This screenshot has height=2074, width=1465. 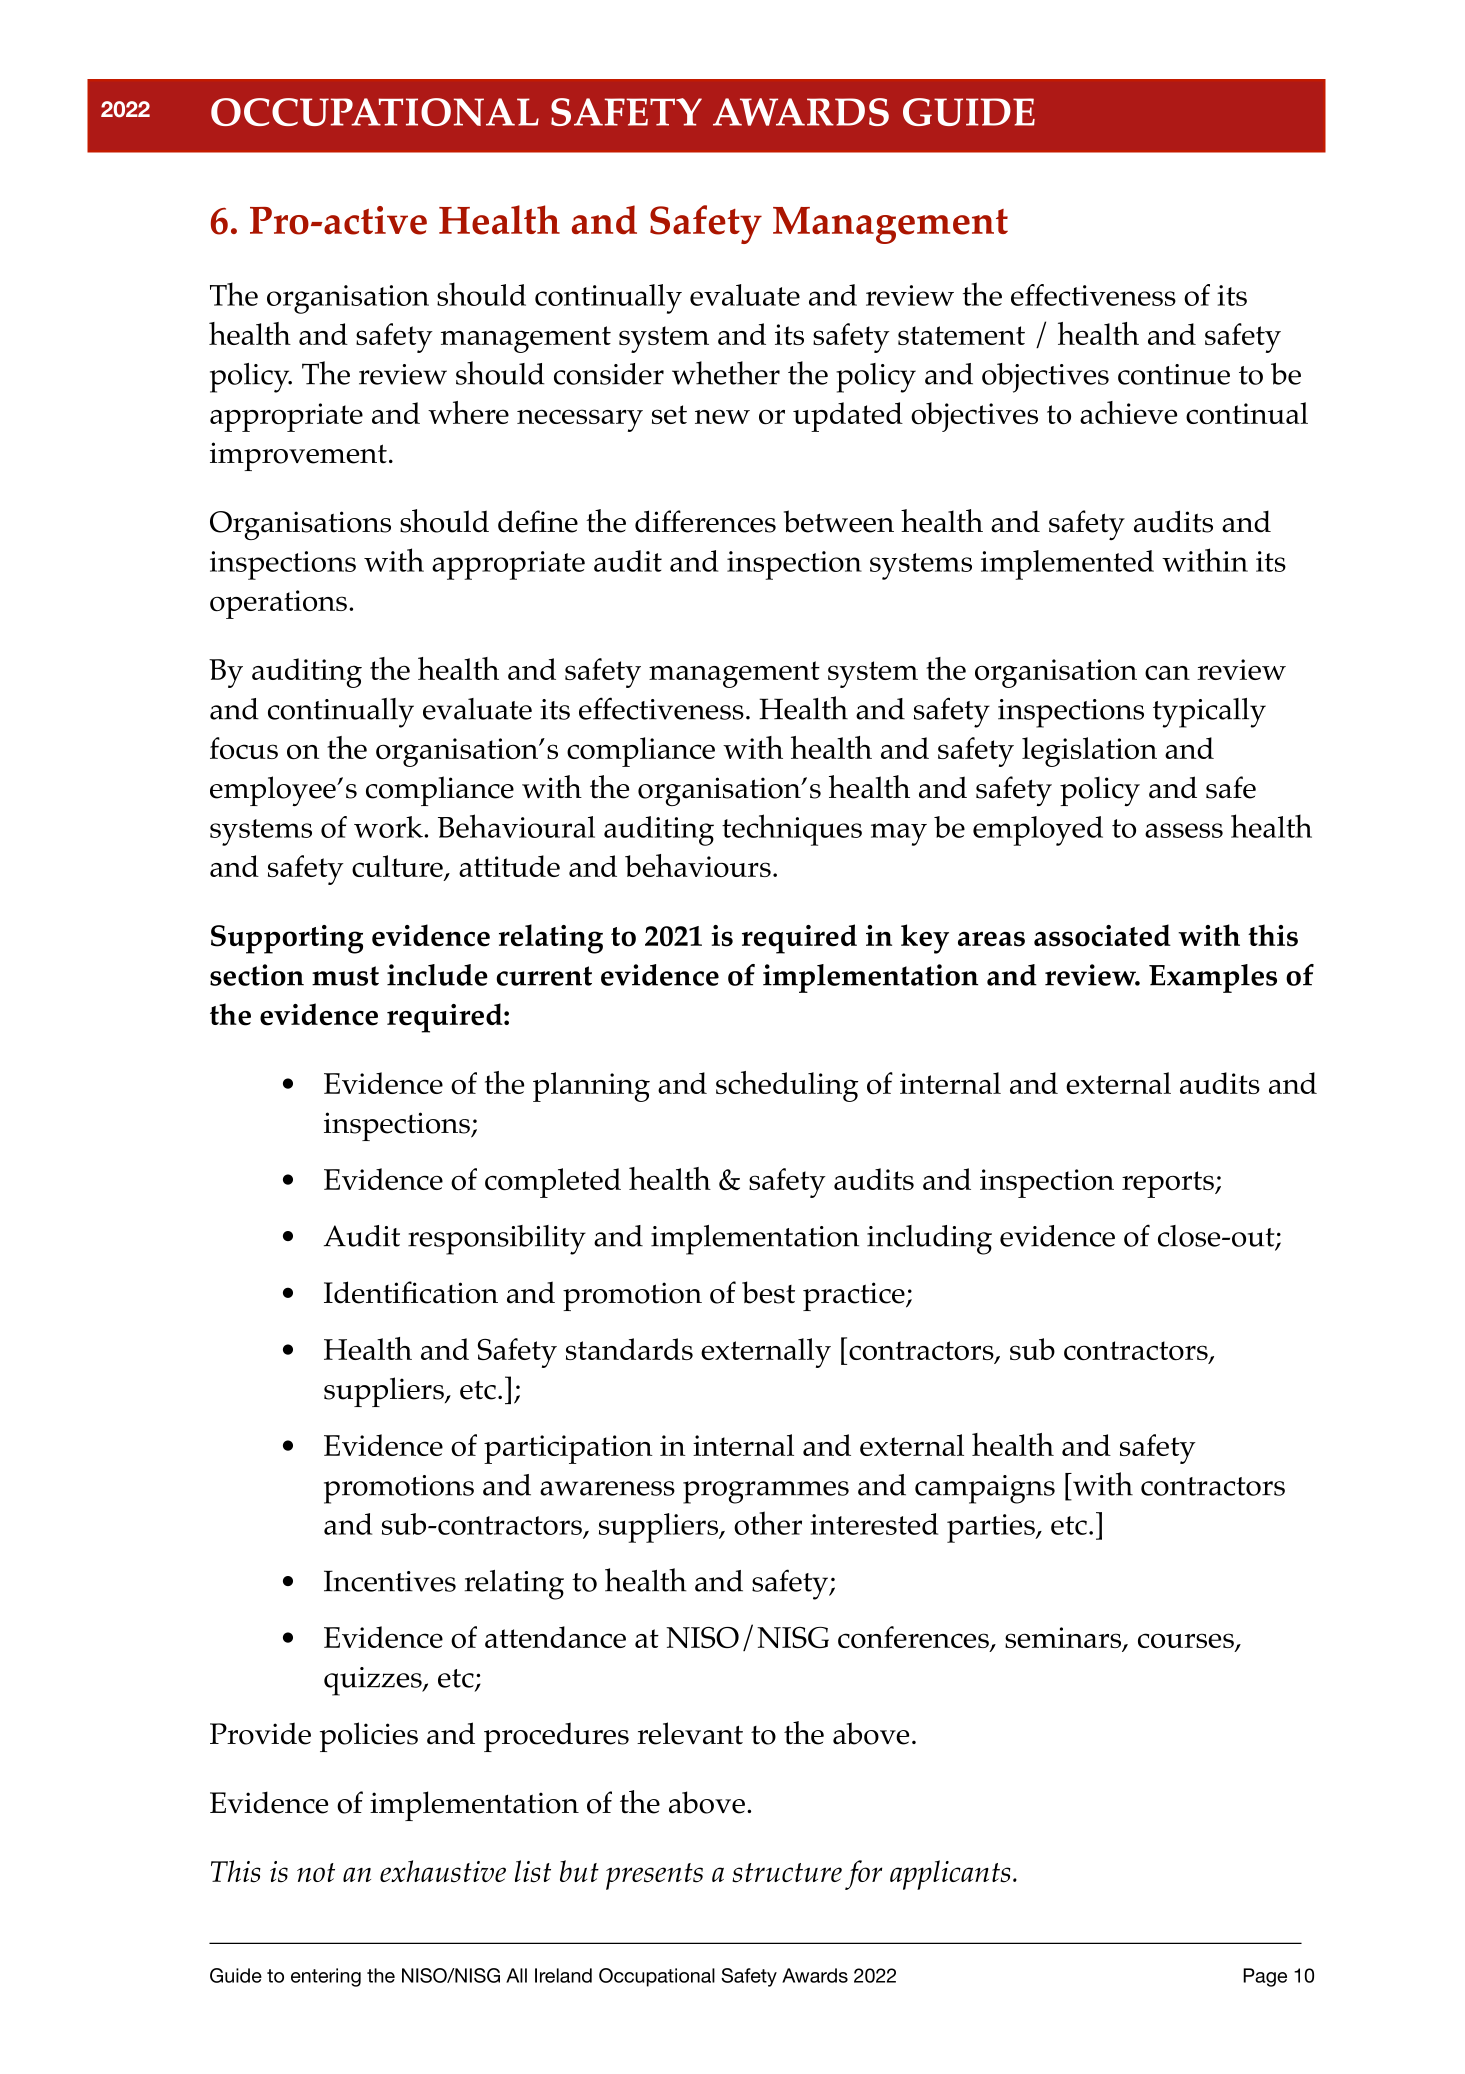 I want to click on where, so click(x=468, y=412).
